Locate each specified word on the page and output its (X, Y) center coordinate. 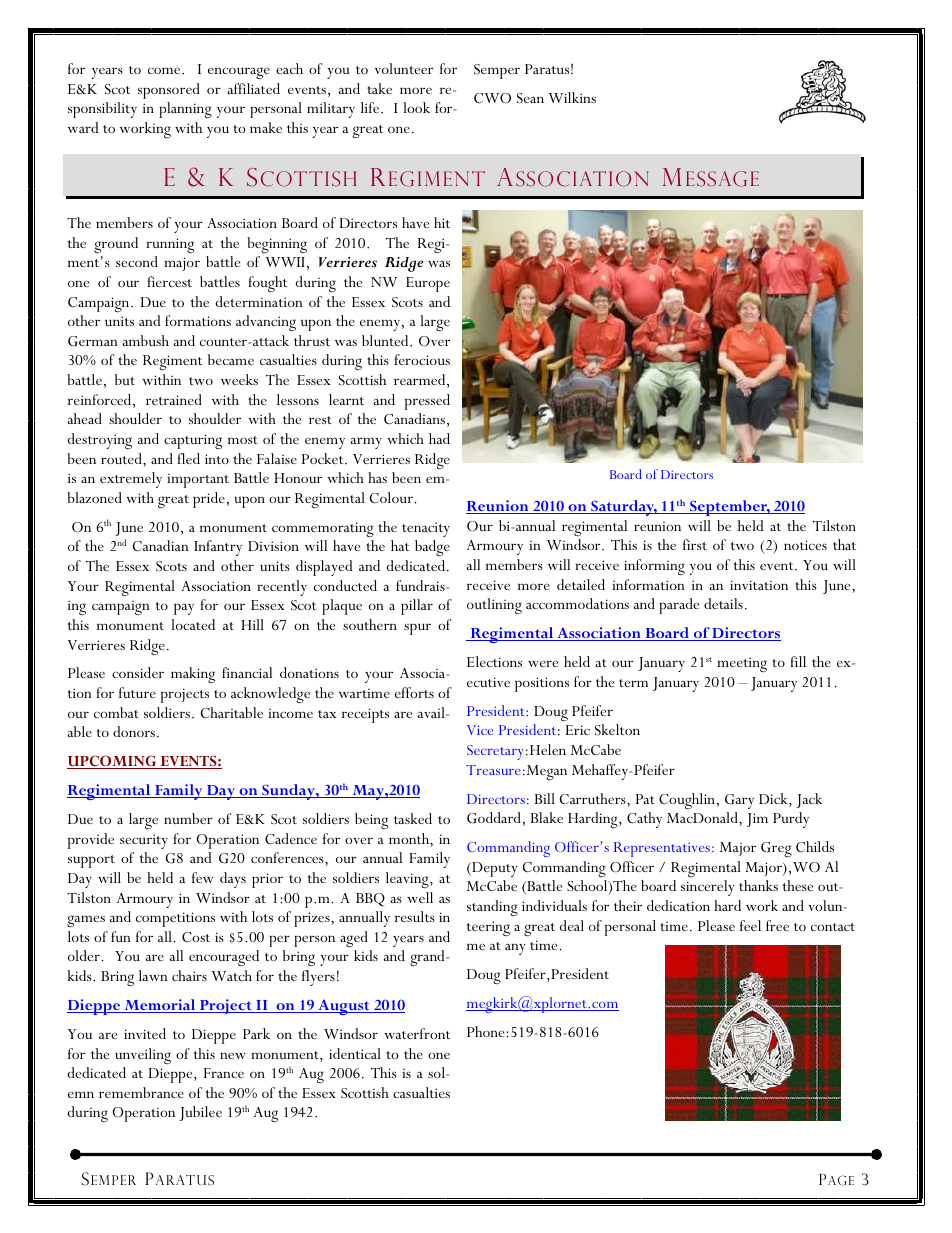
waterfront (417, 1033)
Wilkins (572, 97)
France (224, 1073)
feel (750, 925)
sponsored (169, 91)
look (416, 107)
